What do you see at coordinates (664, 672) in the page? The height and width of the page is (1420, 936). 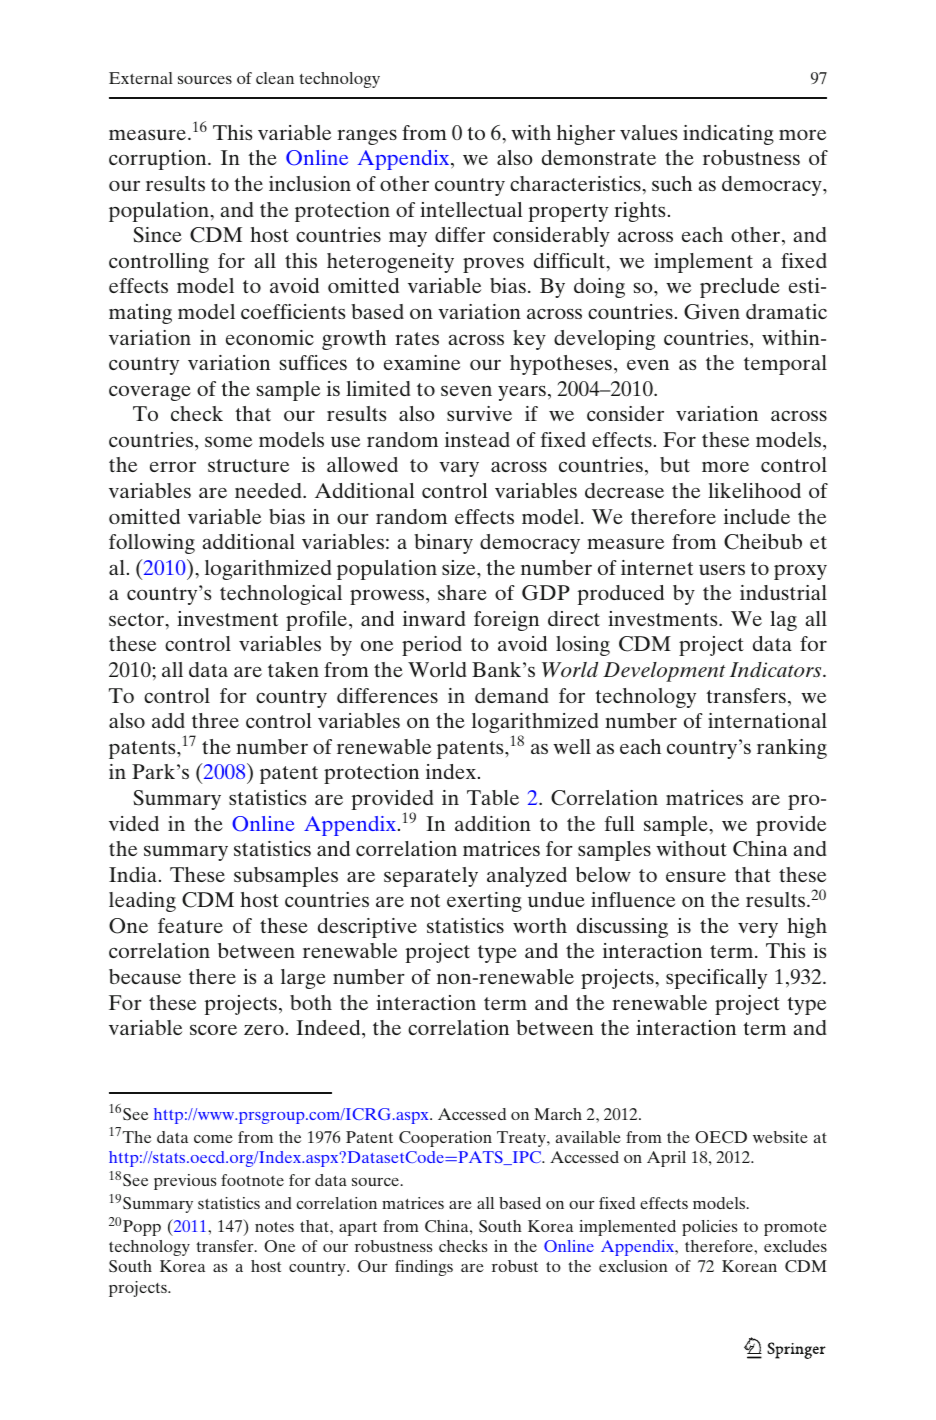 I see `Development` at bounding box center [664, 672].
